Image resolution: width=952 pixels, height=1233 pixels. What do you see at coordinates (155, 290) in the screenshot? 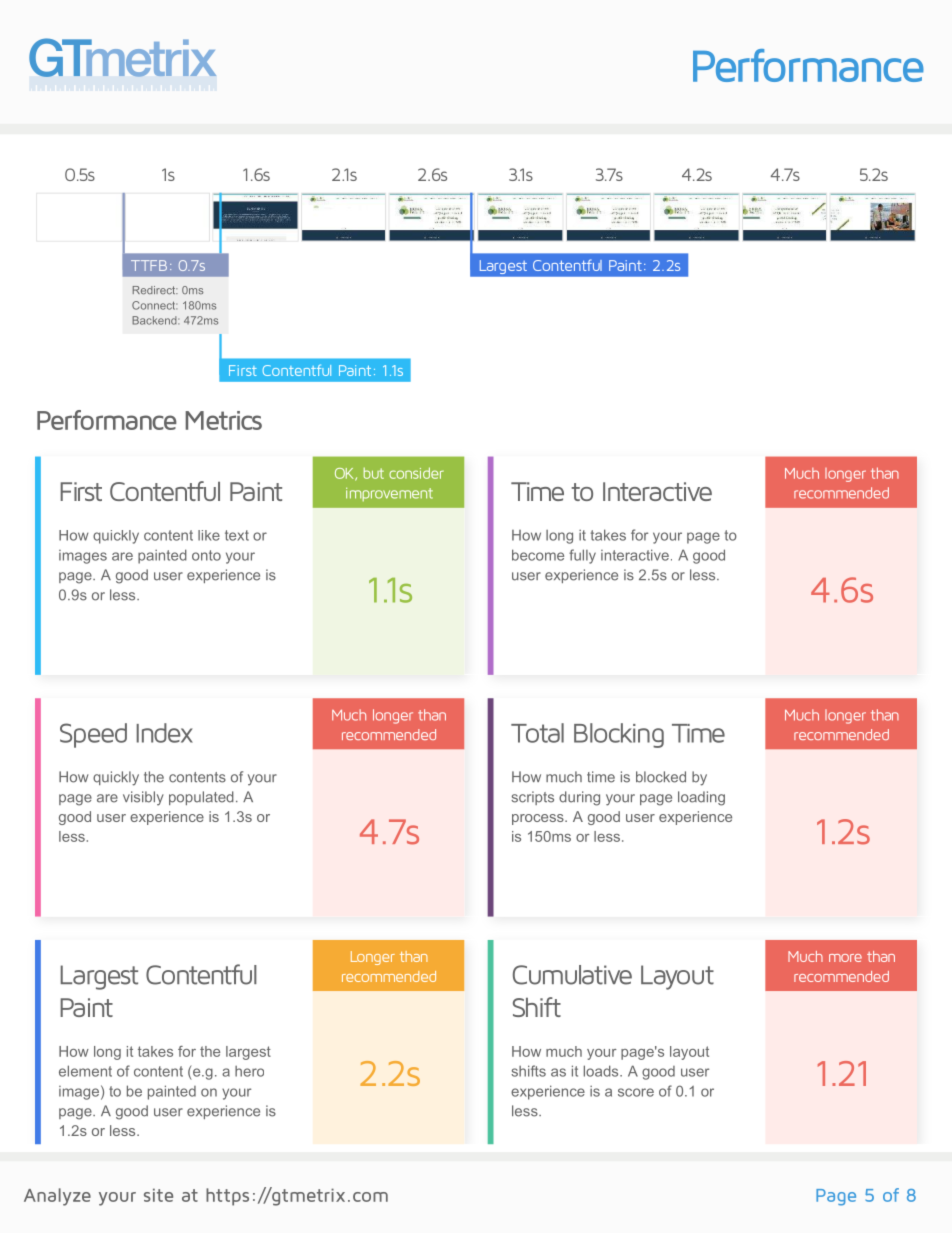
I see `Redirect` at bounding box center [155, 290].
